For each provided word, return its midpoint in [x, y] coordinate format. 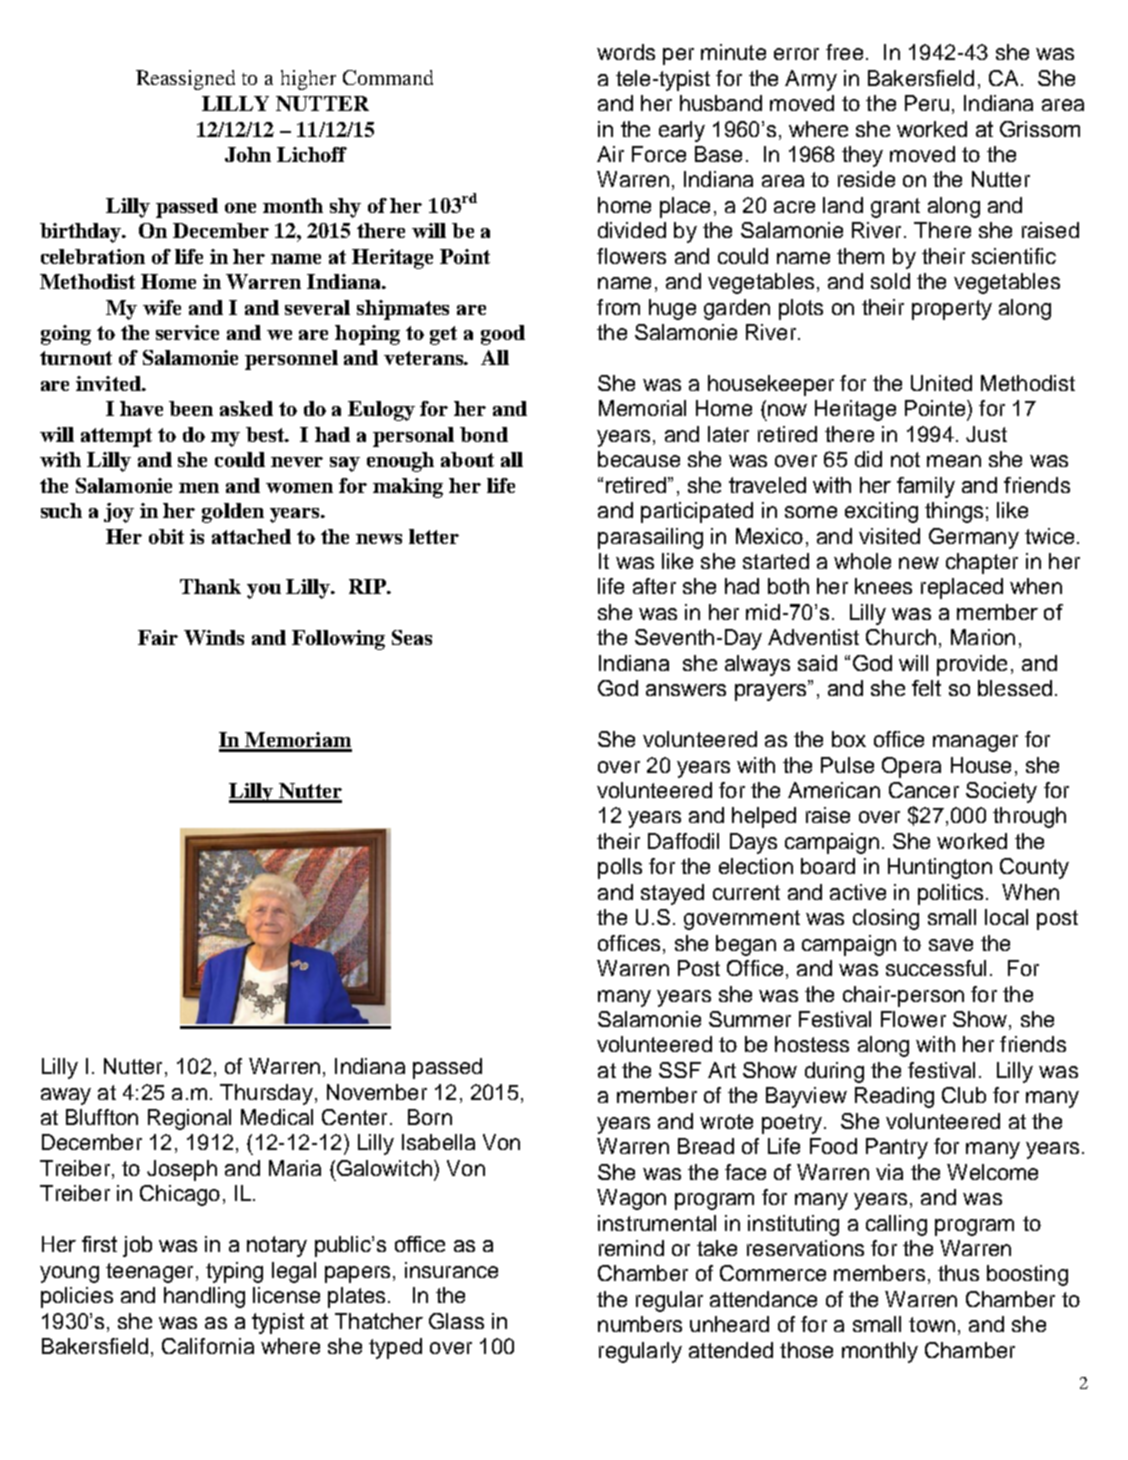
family [926, 487]
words [626, 52]
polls [620, 868]
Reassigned [185, 80]
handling [204, 1297]
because [639, 459]
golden [233, 513]
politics [950, 894]
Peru [927, 103]
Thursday [266, 1094]
